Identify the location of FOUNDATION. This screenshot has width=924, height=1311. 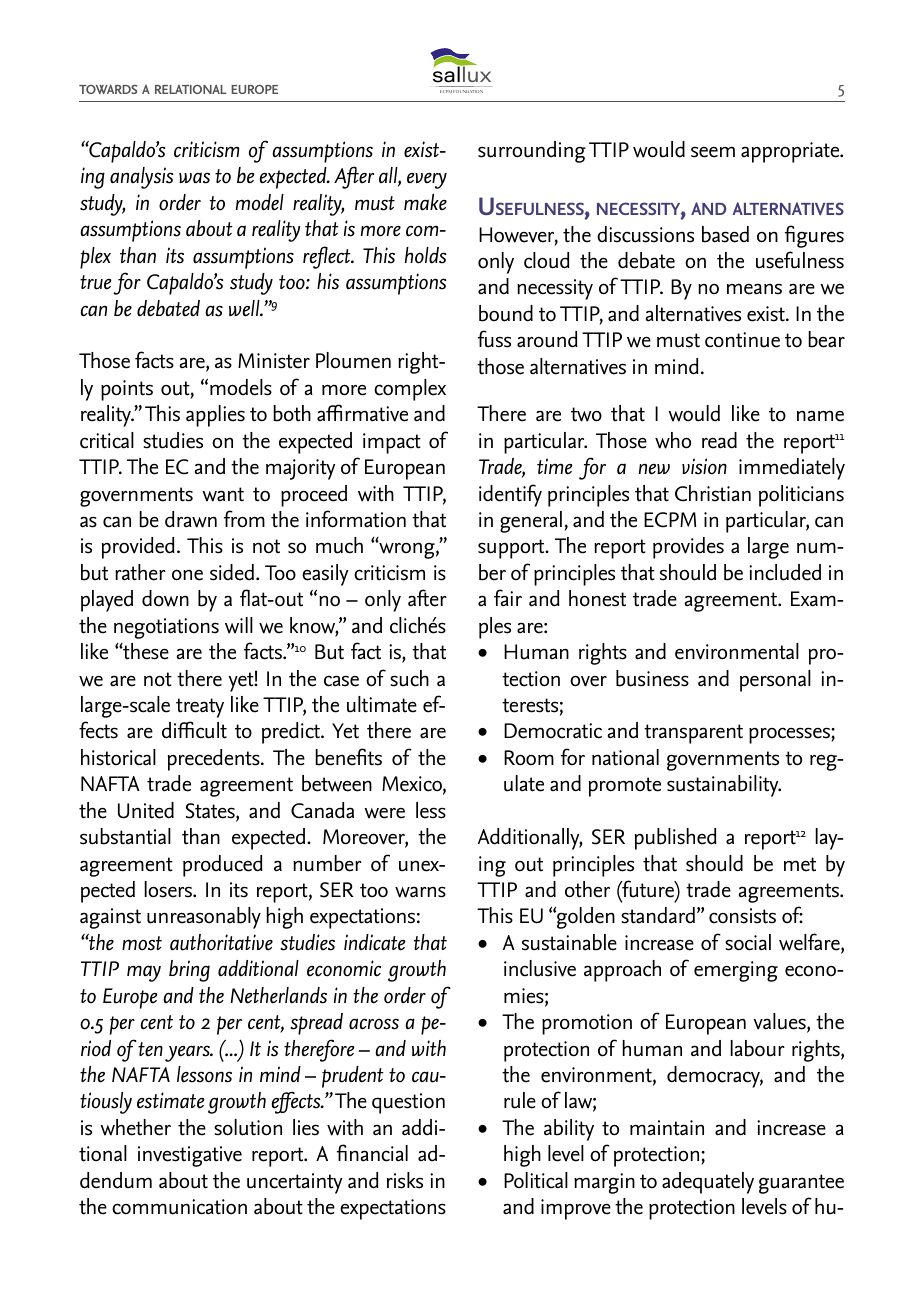
(468, 91).
